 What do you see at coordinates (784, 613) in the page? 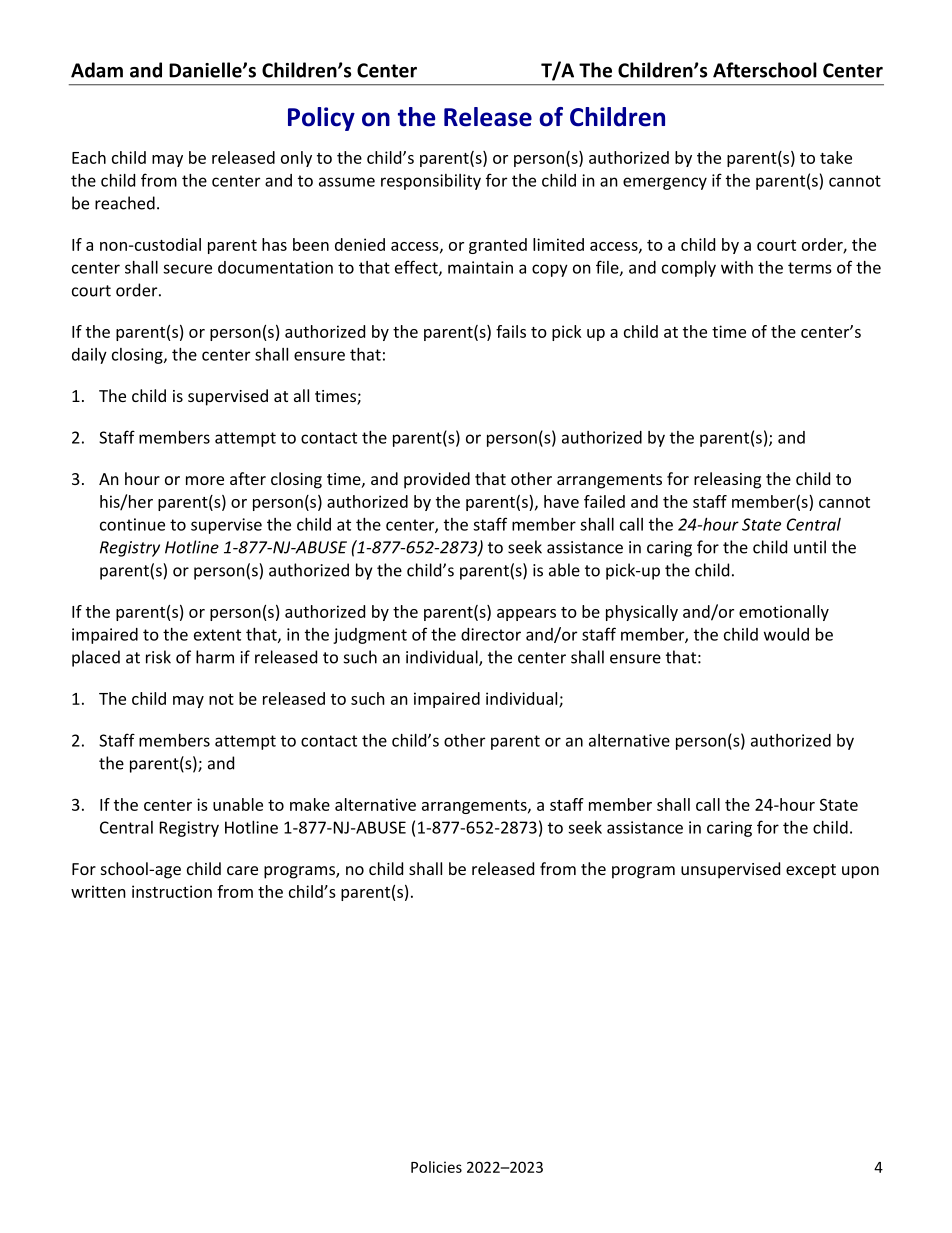
I see `emotionally` at bounding box center [784, 613].
